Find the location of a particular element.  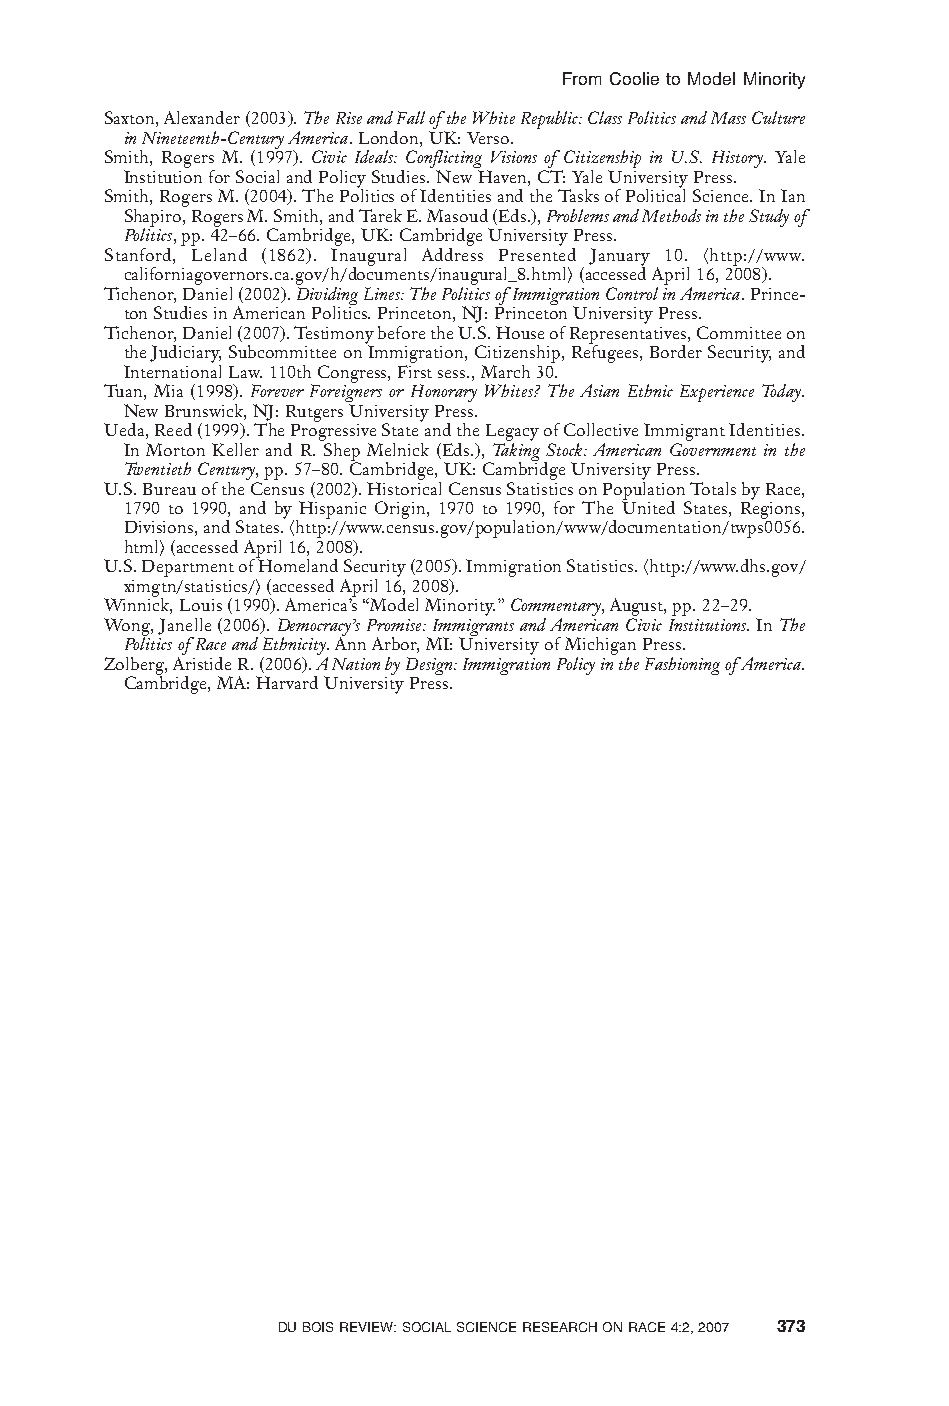

REVIEW is located at coordinates (368, 1327).
